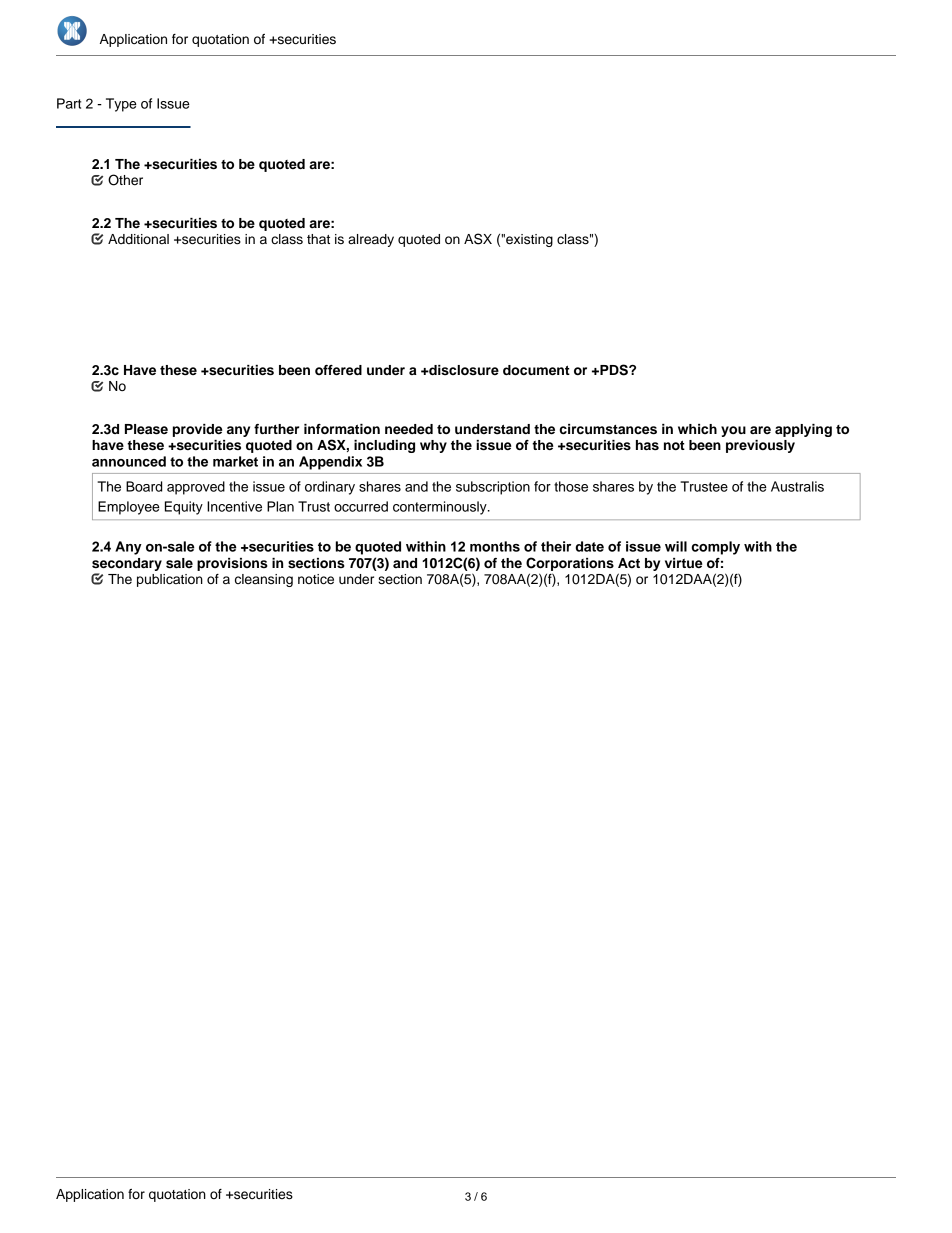 The width and height of the image is (952, 1233). Describe the element at coordinates (697, 429) in the image. I see `which` at that location.
